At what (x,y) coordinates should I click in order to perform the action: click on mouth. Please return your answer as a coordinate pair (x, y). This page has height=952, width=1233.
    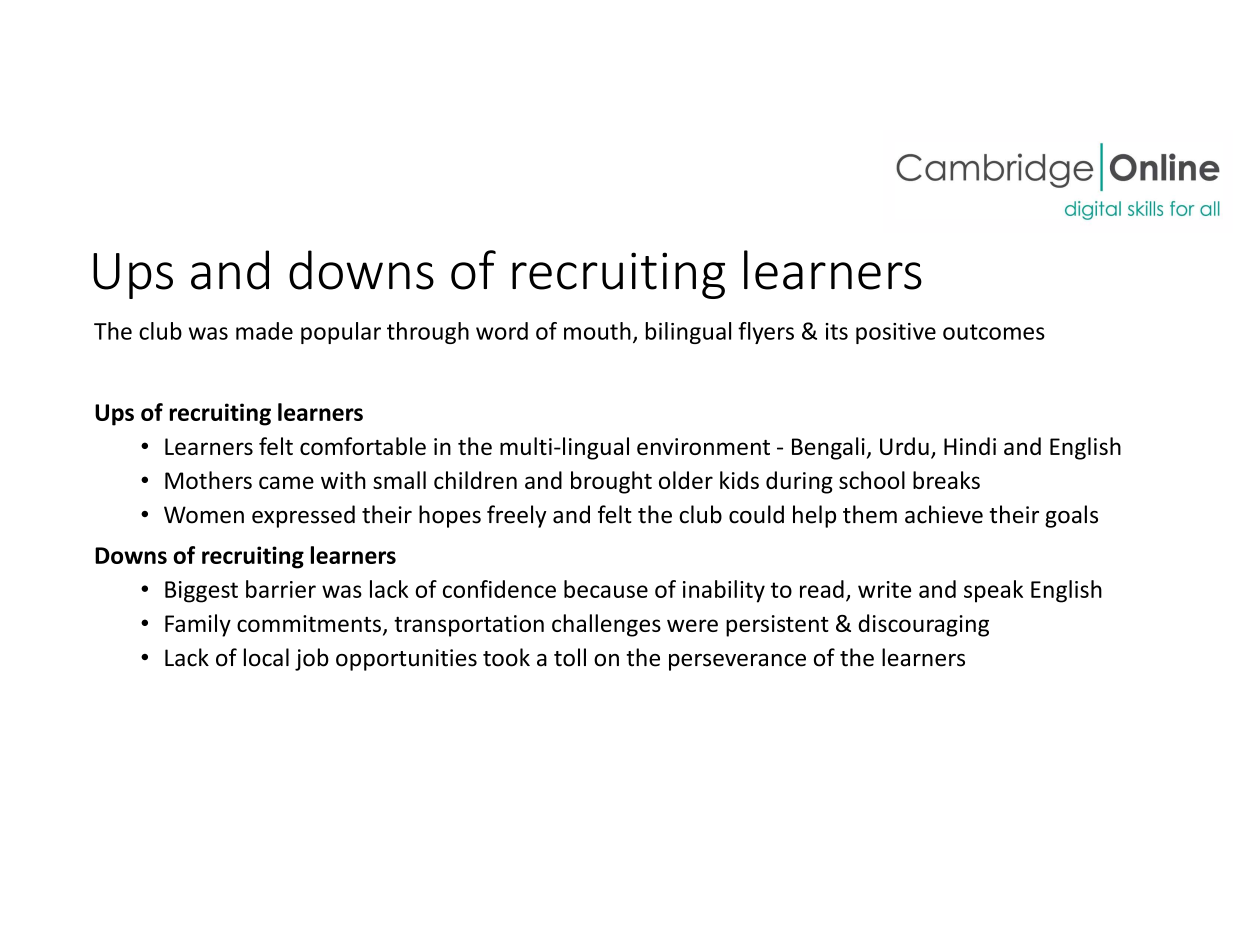
    Looking at the image, I should click on (597, 331).
